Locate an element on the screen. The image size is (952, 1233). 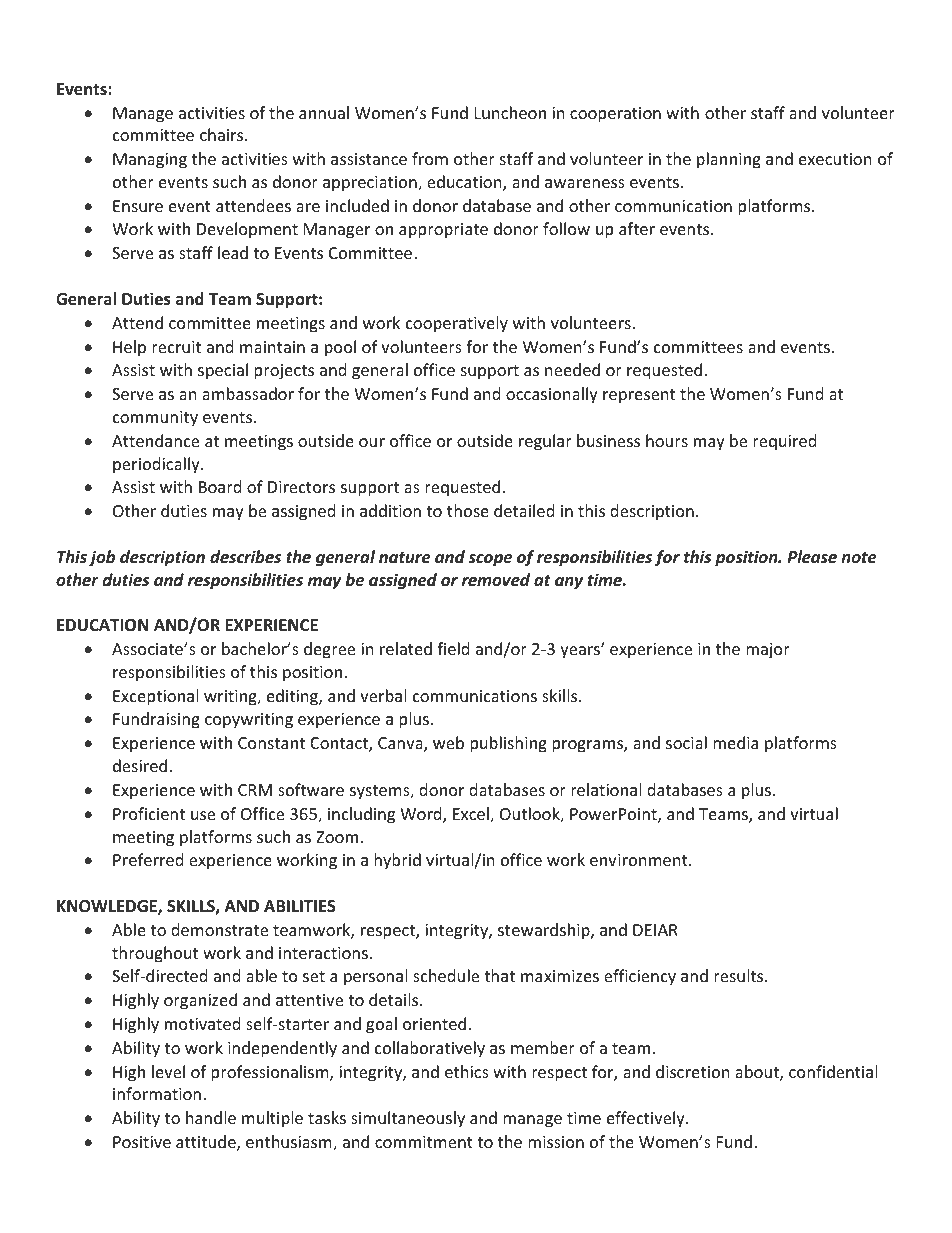
field is located at coordinates (453, 648).
